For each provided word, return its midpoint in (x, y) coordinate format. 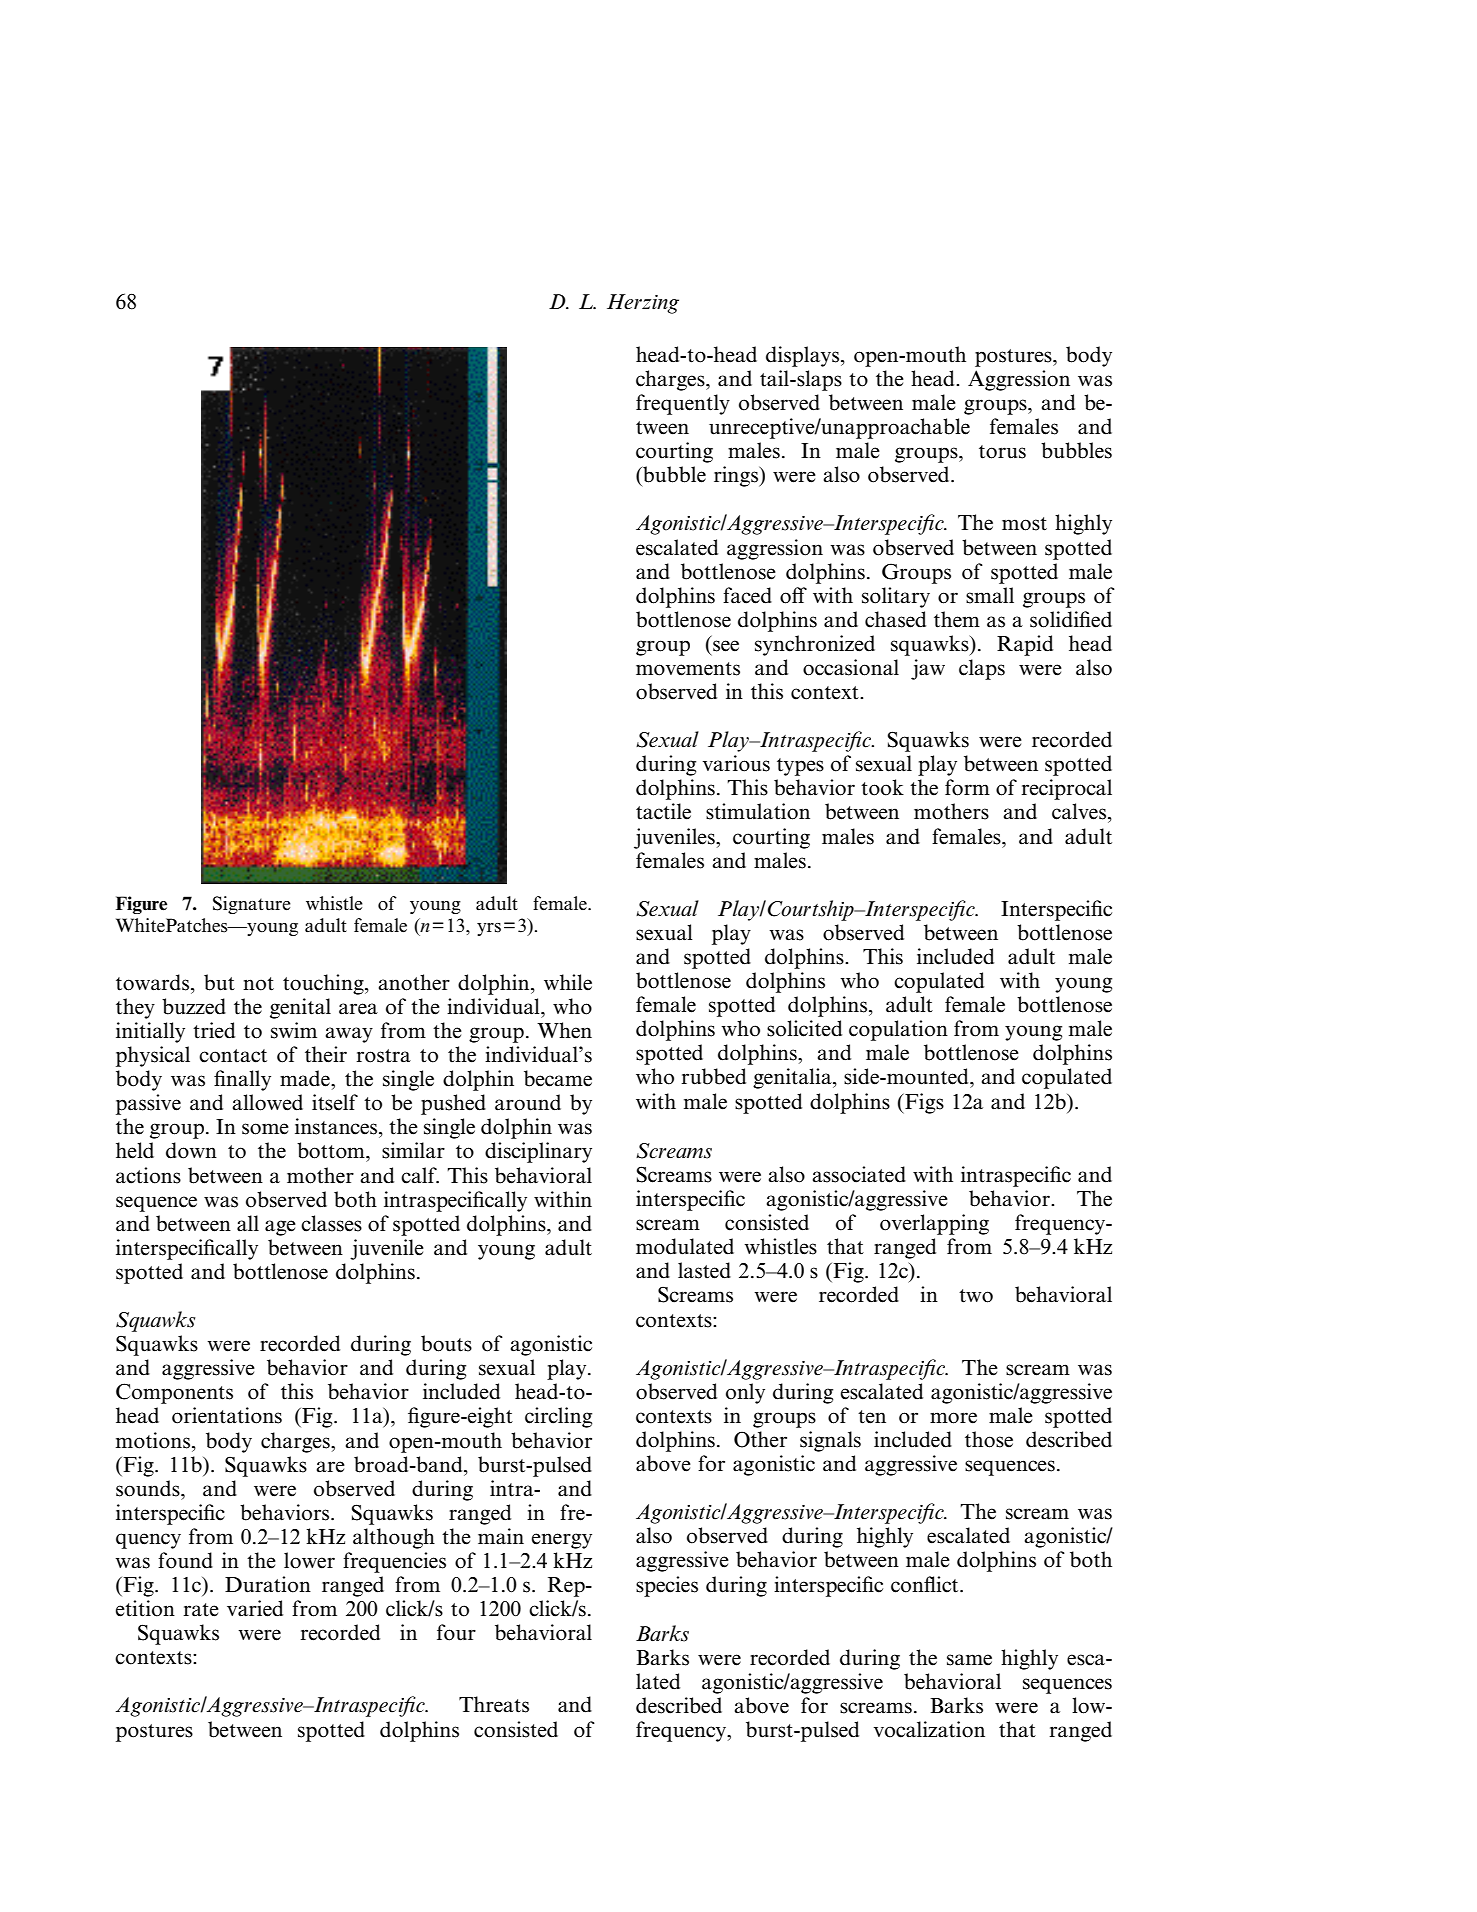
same (969, 1660)
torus (1002, 452)
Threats (494, 1704)
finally (242, 1080)
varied (255, 1608)
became (558, 1078)
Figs (923, 1103)
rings (737, 476)
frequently (683, 404)
